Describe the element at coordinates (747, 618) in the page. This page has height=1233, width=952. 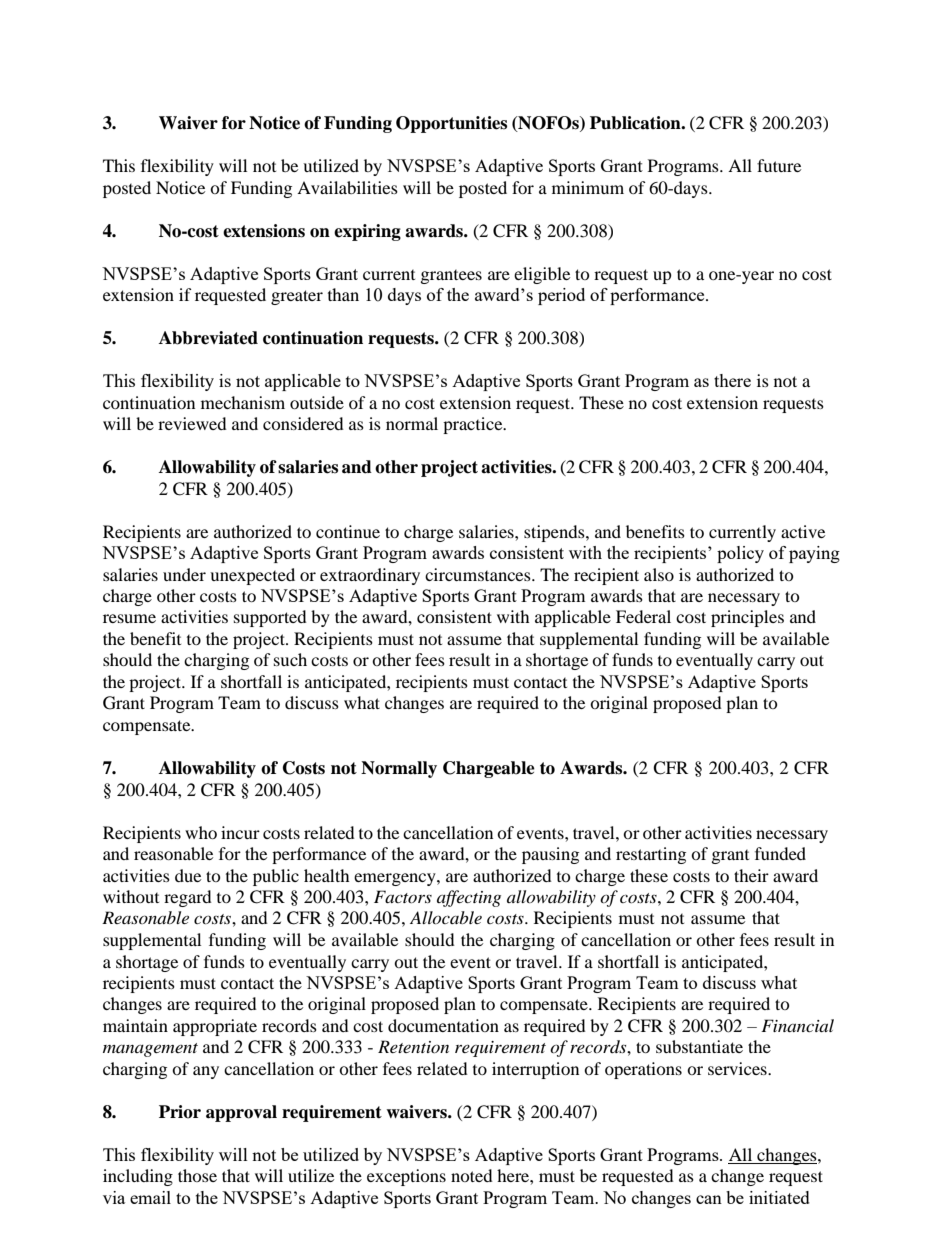
I see `principles` at that location.
